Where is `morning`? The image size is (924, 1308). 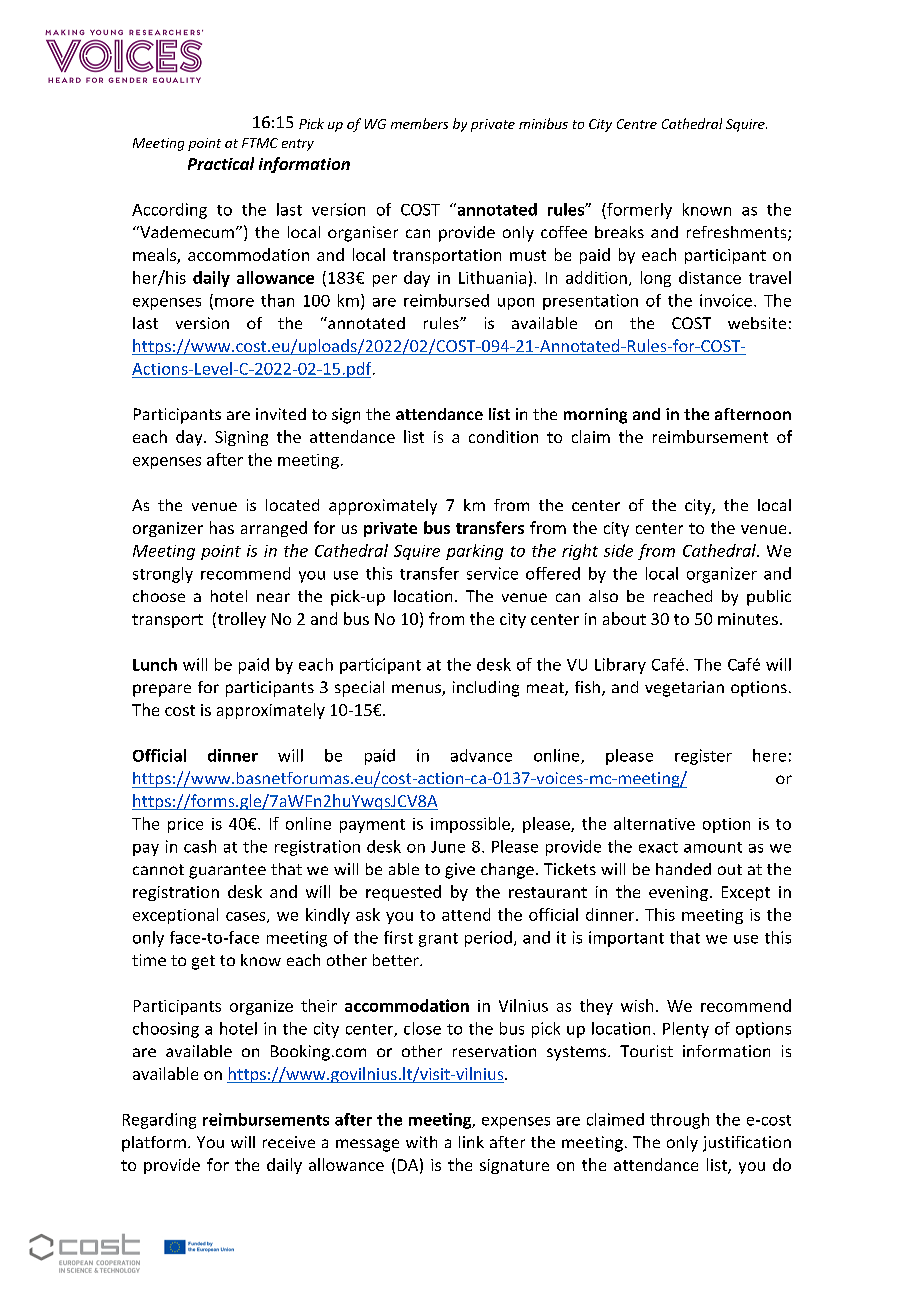 morning is located at coordinates (595, 416).
